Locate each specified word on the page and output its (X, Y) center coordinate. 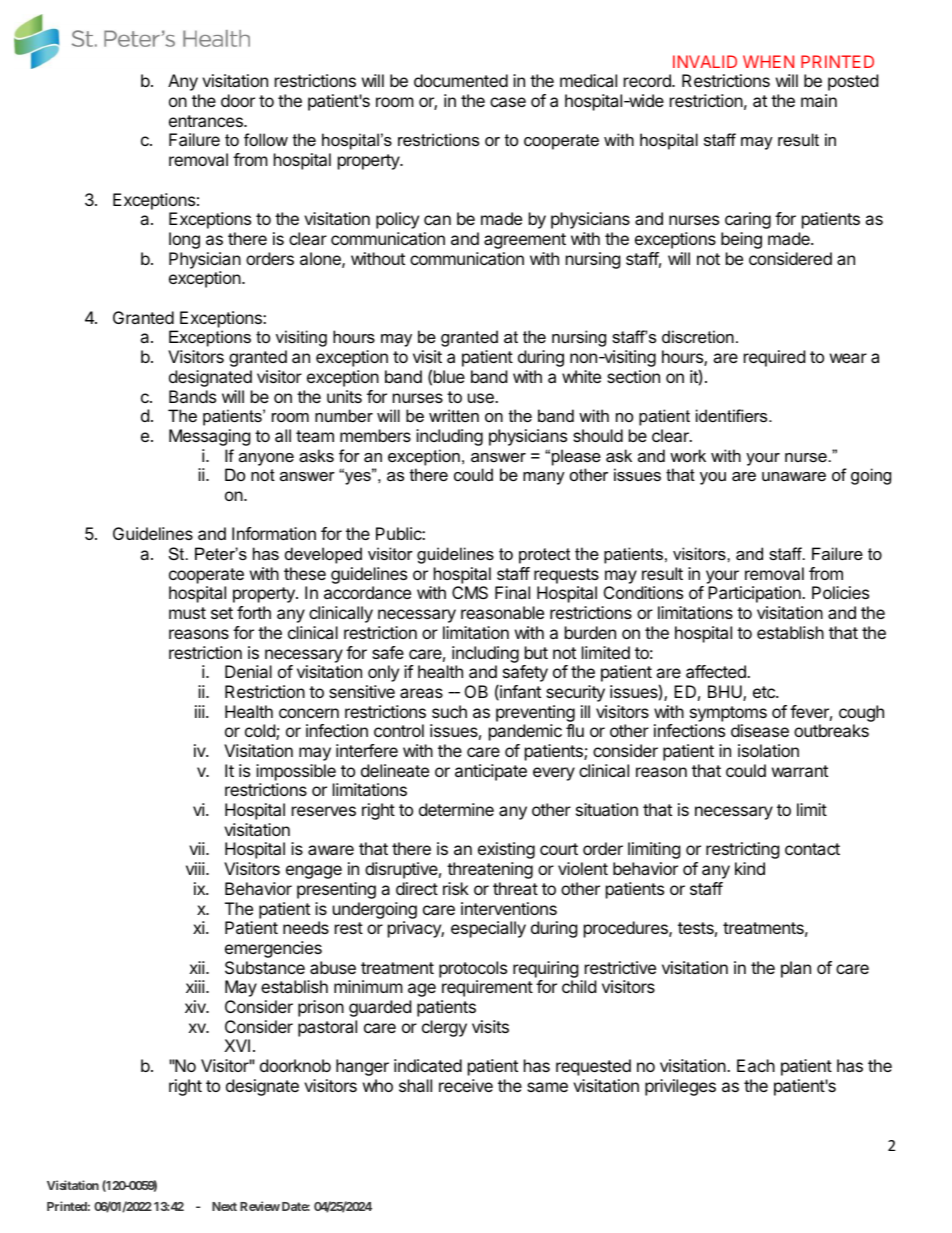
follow (266, 139)
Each (756, 1065)
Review (260, 1206)
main (819, 100)
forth (254, 612)
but (536, 652)
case (508, 102)
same (547, 1087)
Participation (755, 594)
